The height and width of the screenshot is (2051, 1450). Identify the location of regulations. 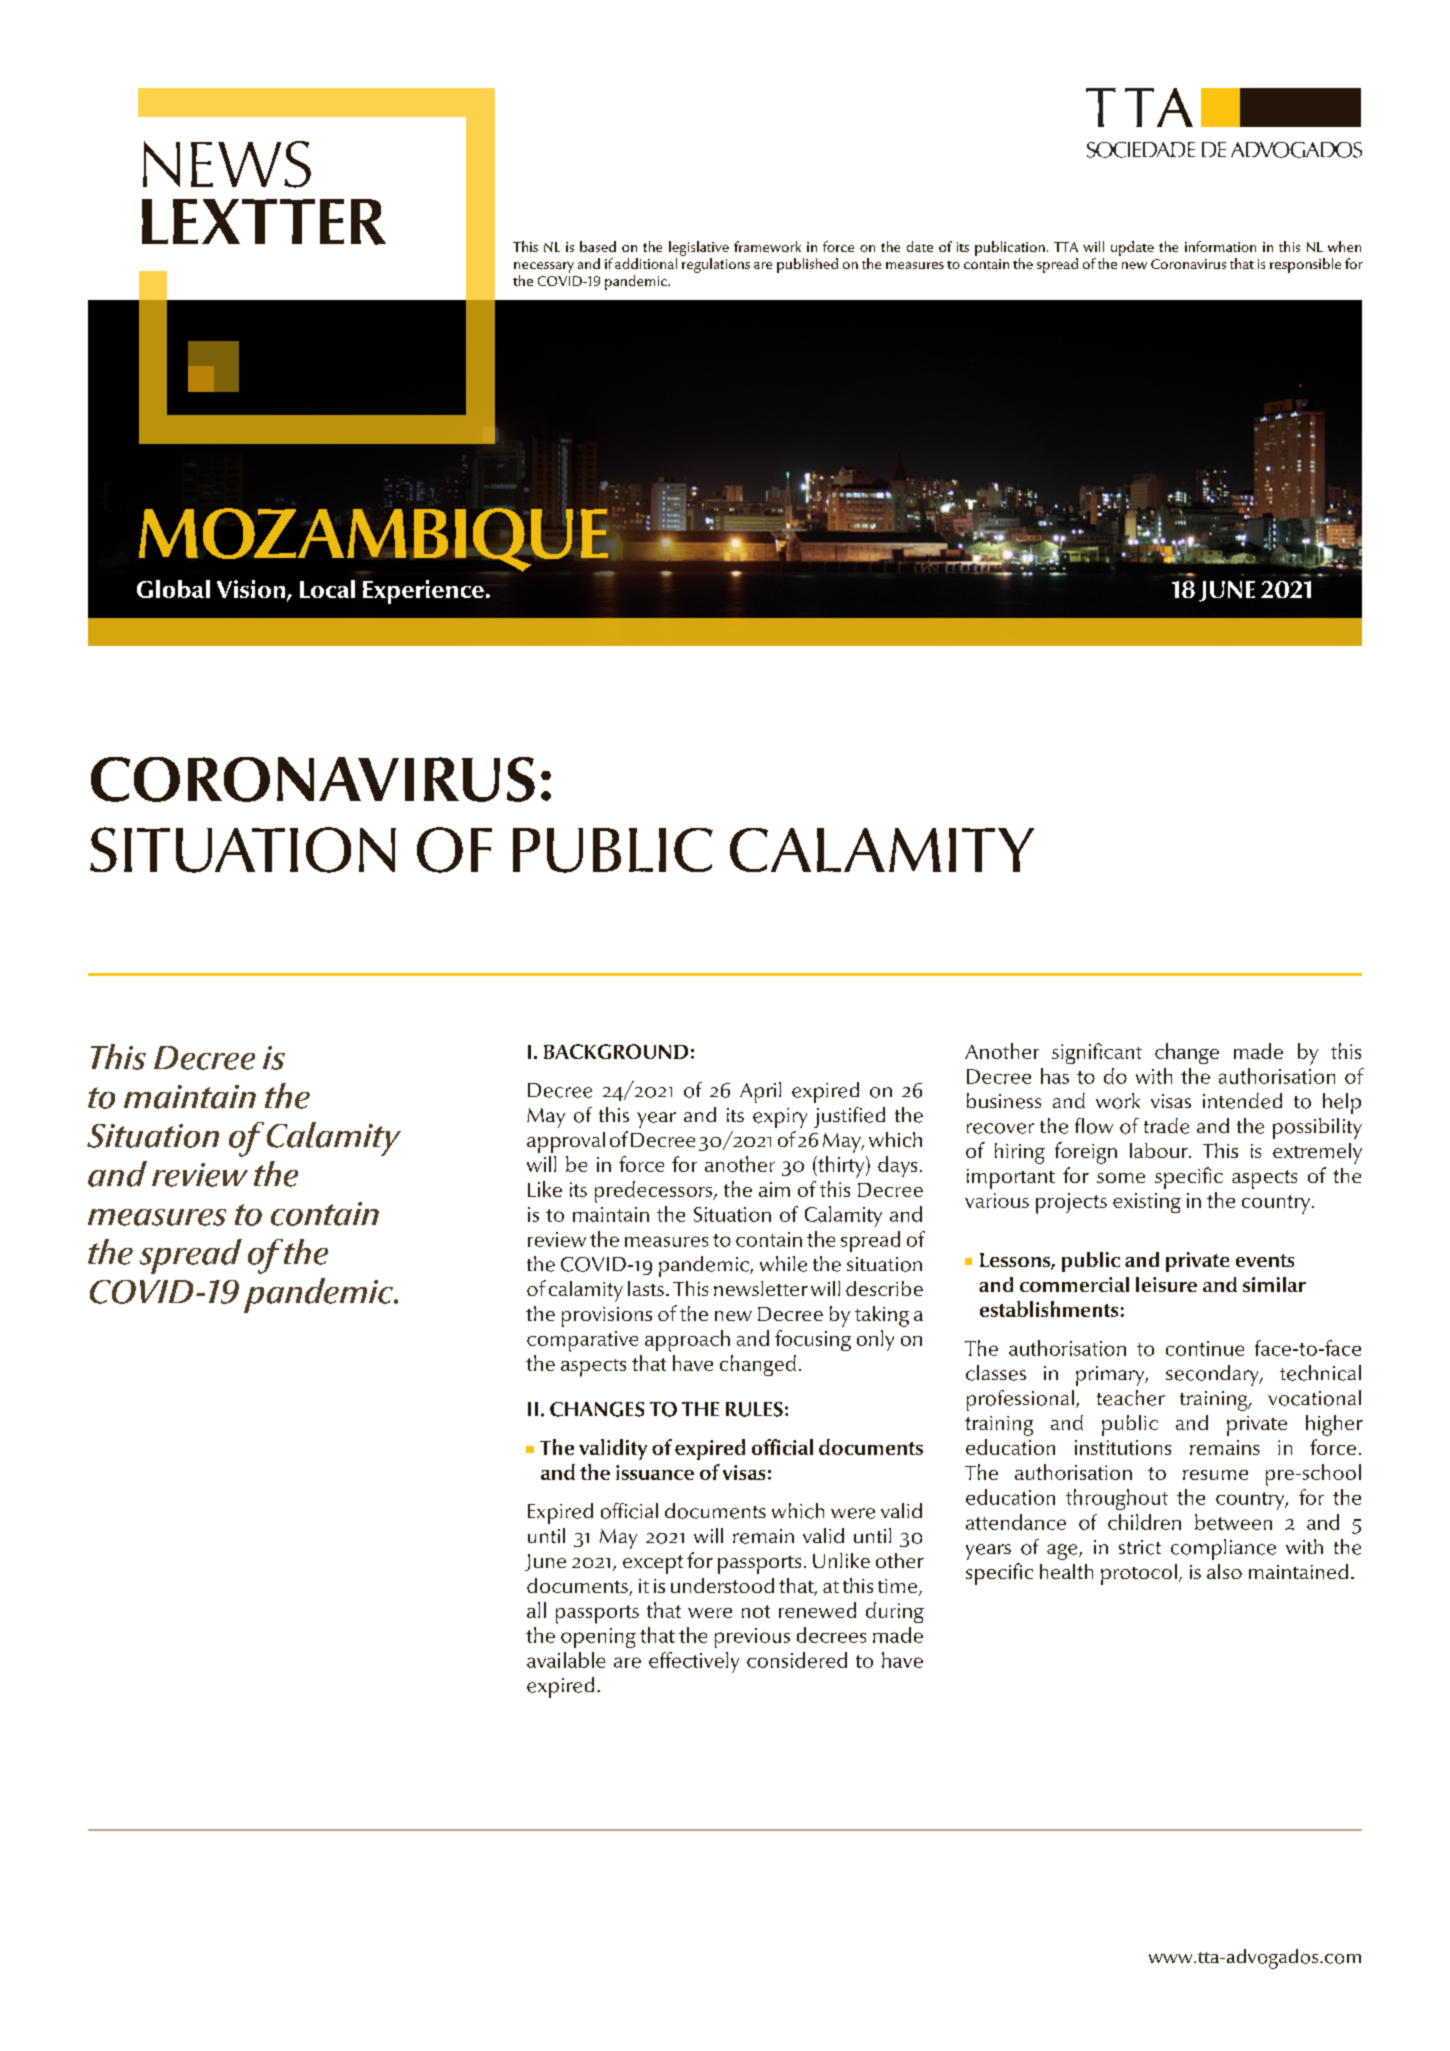
(716, 265).
